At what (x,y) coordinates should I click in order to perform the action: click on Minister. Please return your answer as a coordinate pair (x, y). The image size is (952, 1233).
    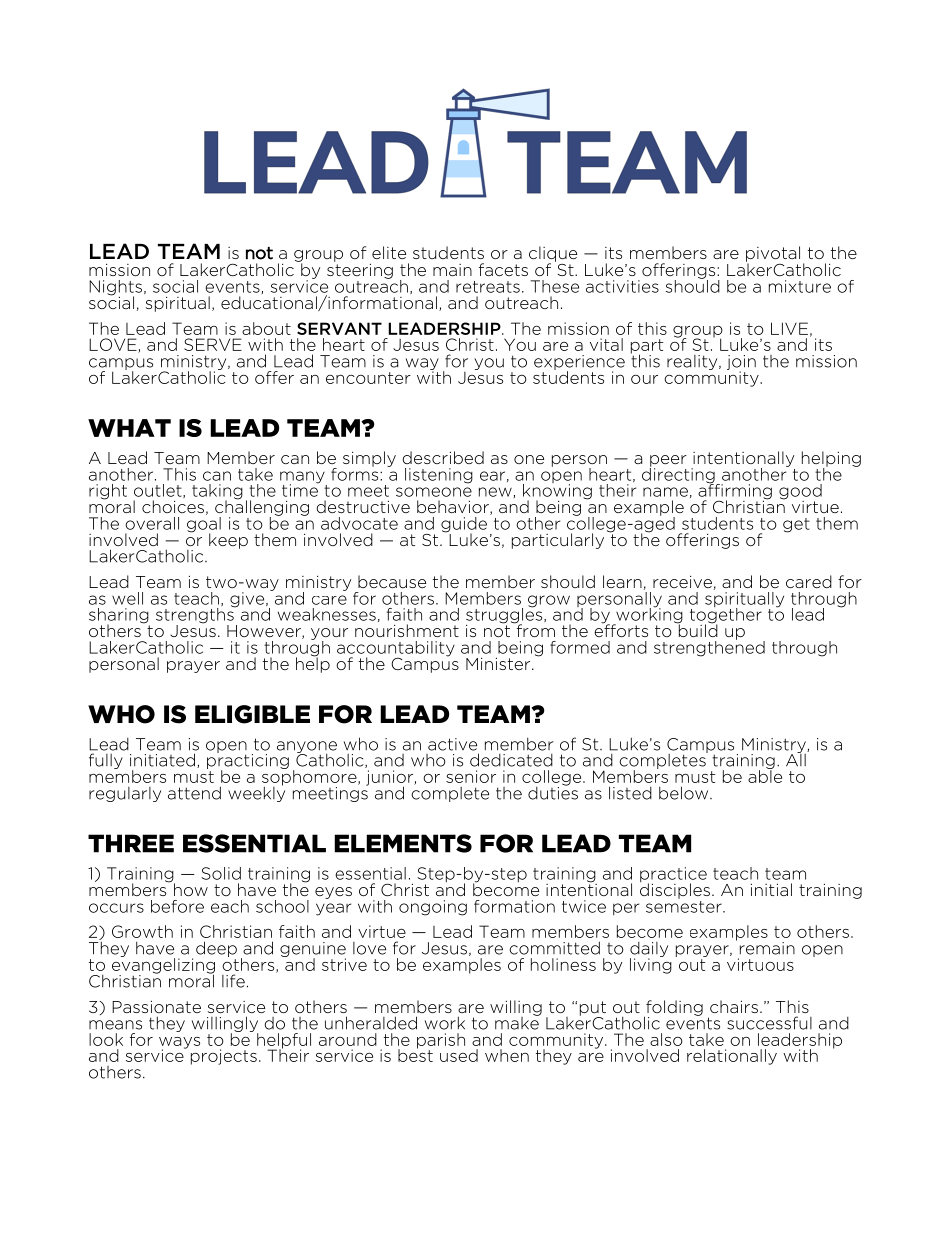
    Looking at the image, I should click on (499, 664).
